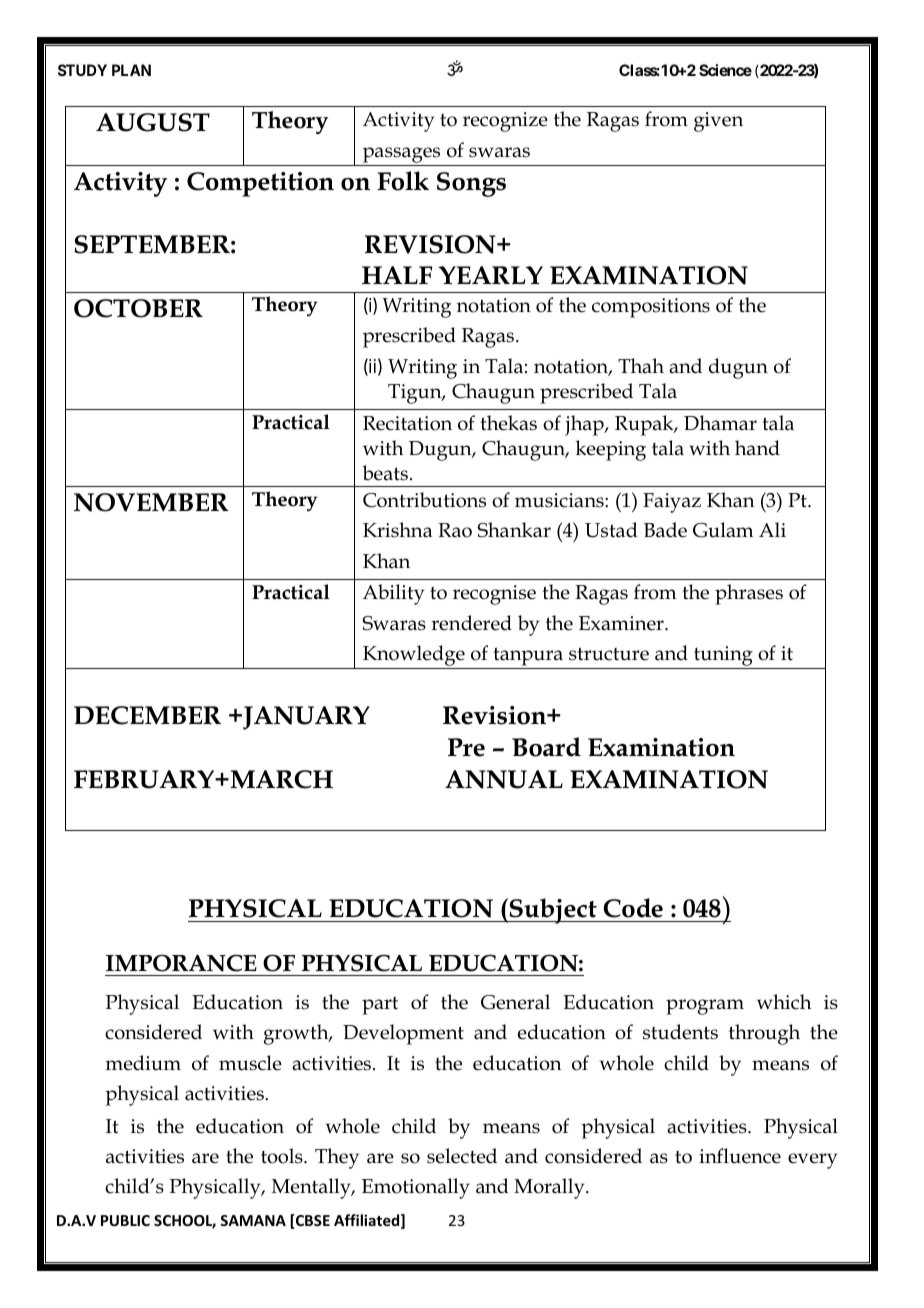  Describe the element at coordinates (424, 500) in the screenshot. I see `Contributions` at that location.
